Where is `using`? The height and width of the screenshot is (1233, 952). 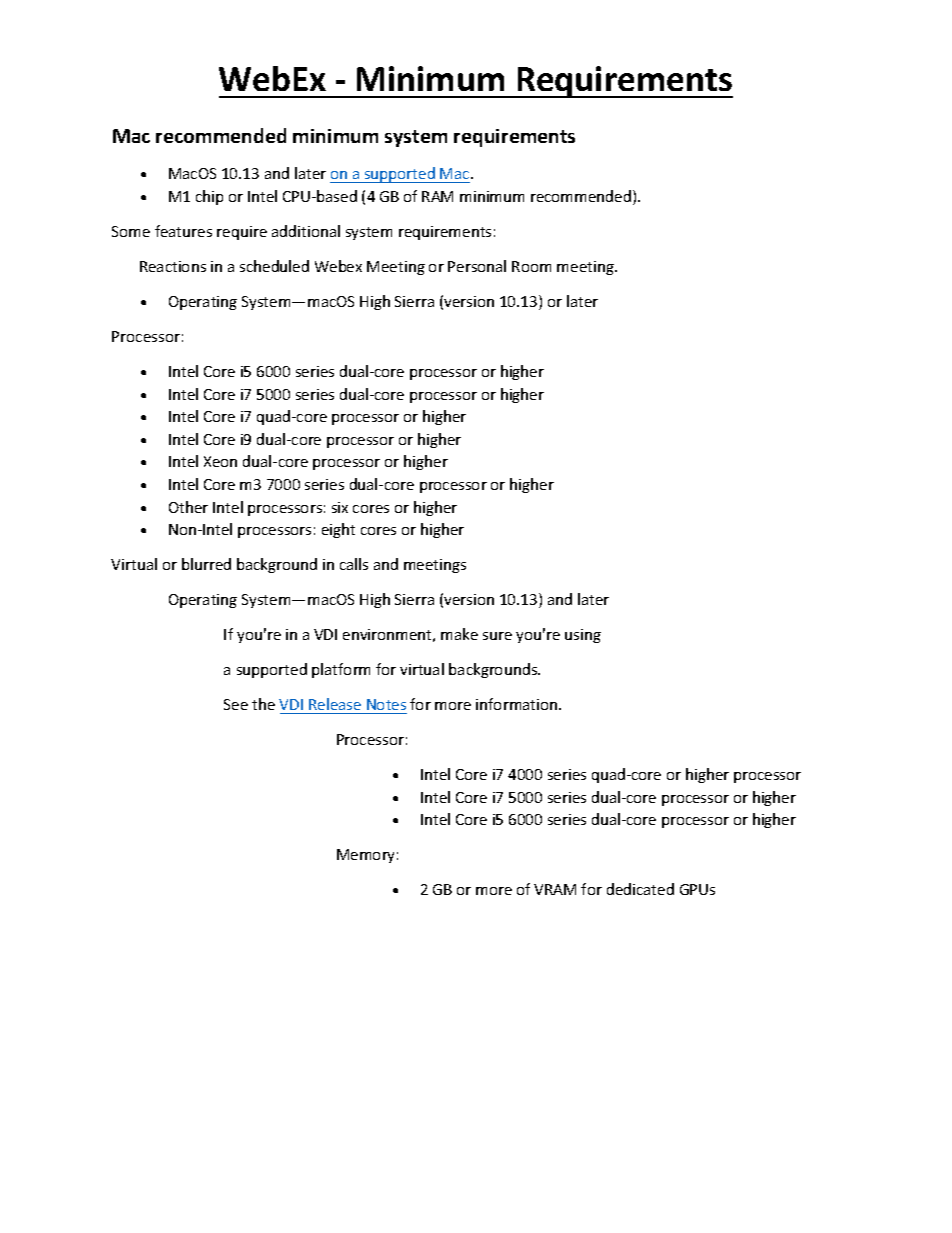
using is located at coordinates (583, 636).
